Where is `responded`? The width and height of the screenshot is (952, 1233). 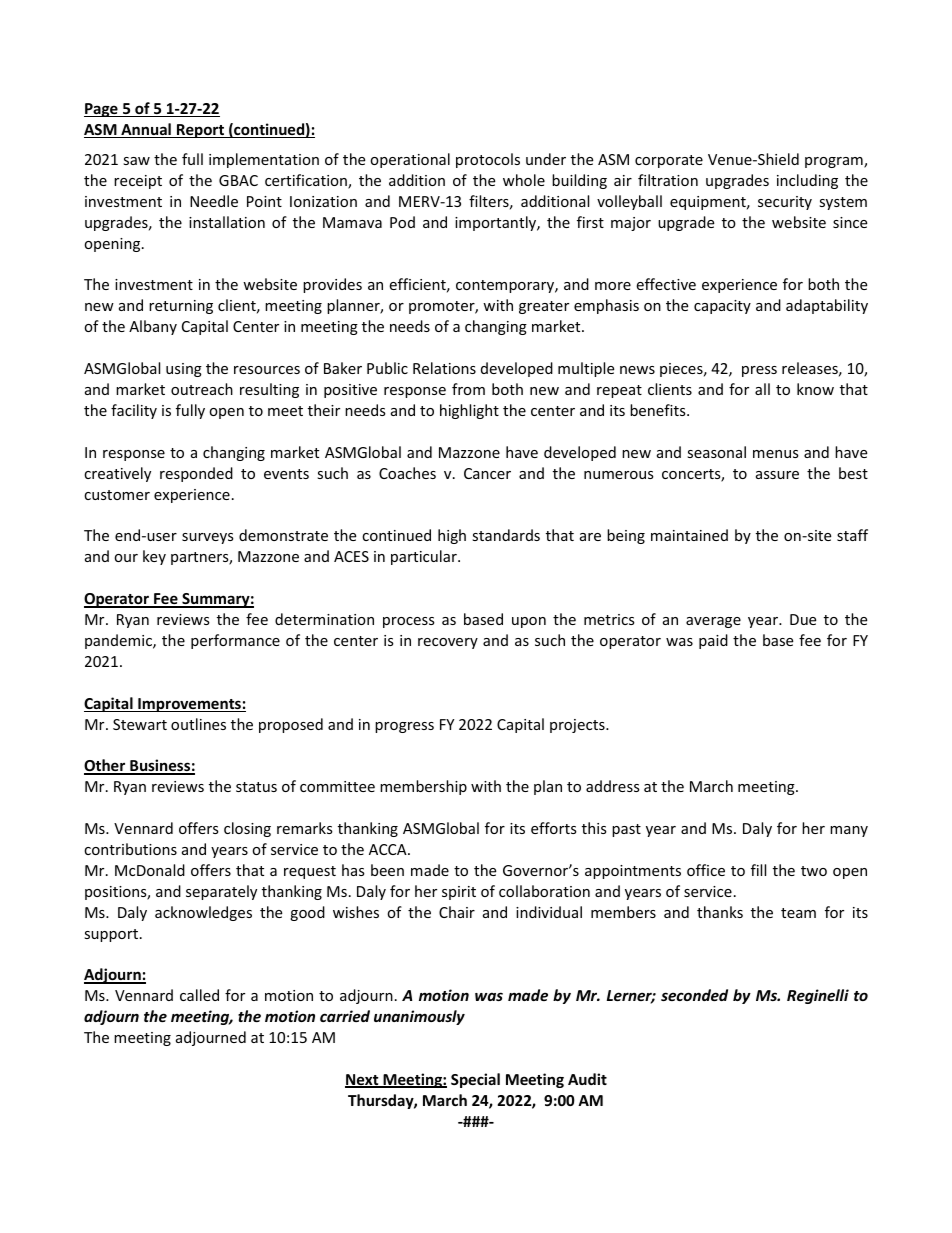
responded is located at coordinates (196, 474).
